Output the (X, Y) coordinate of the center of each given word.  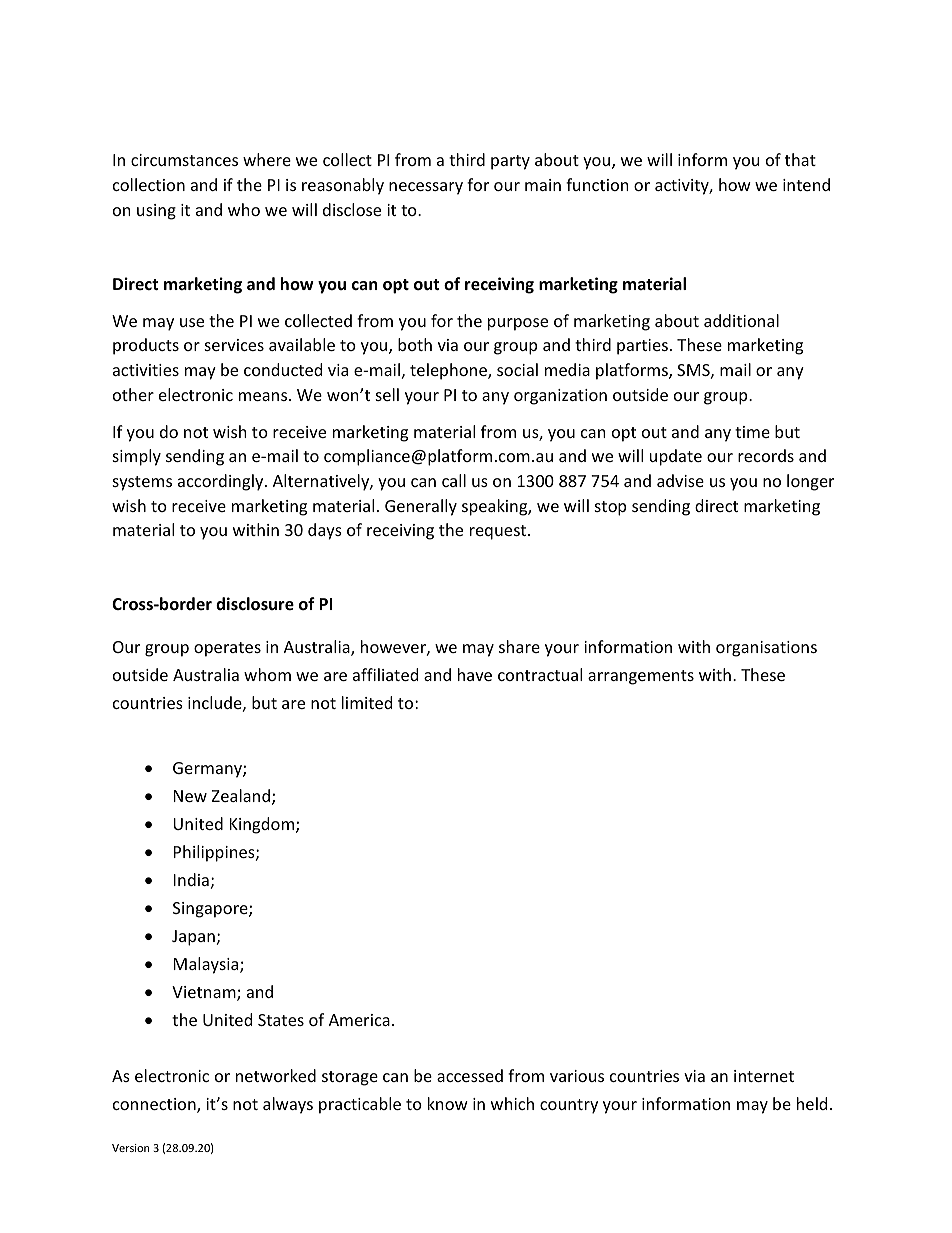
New (190, 796)
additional (741, 320)
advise (680, 480)
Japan (193, 938)
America (359, 1020)
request (499, 532)
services (234, 345)
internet (764, 1076)
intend (806, 184)
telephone (449, 371)
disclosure (255, 604)
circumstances (184, 160)
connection (155, 1105)
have (475, 674)
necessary (426, 188)
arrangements (641, 677)
